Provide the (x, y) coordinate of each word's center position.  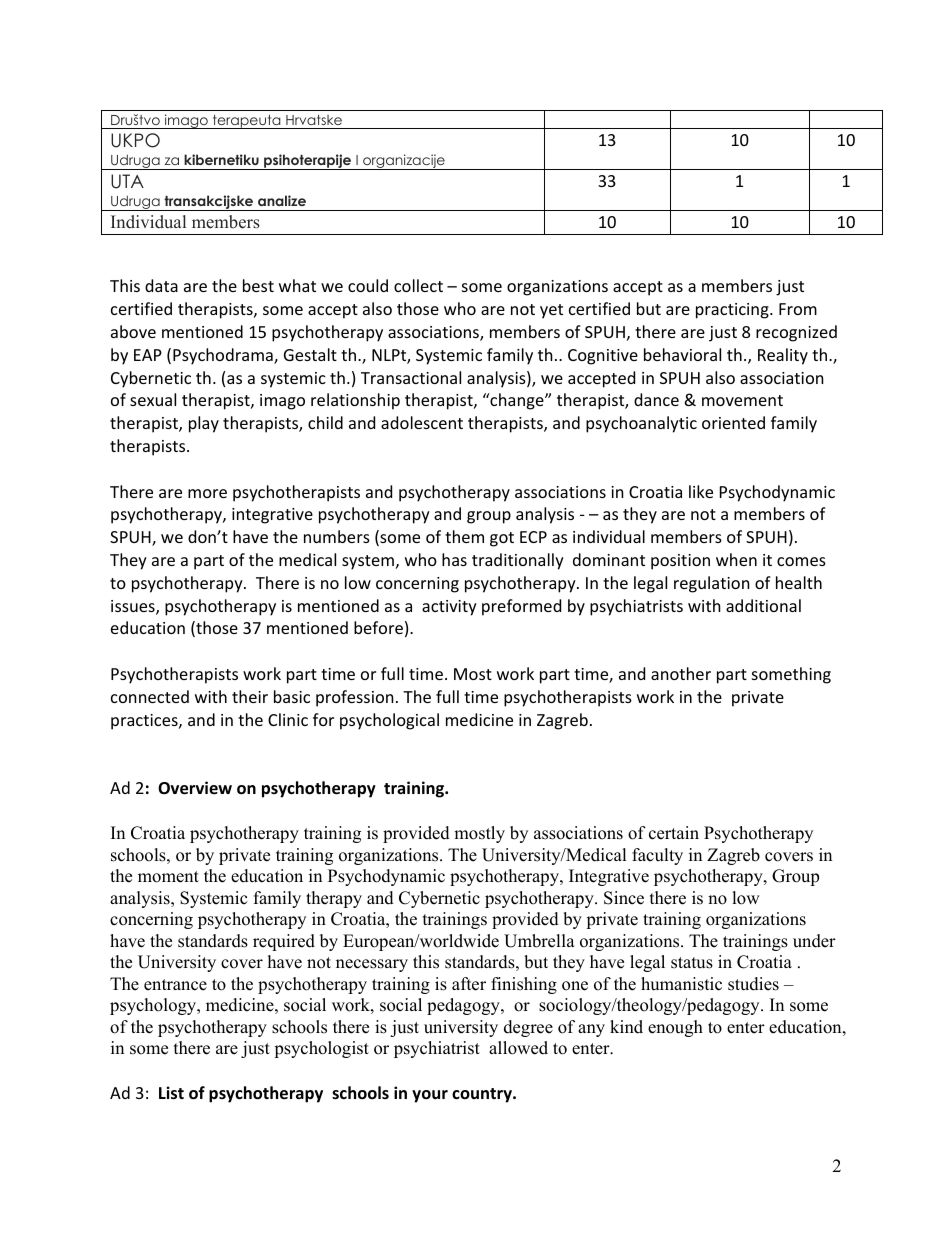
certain (674, 833)
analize (282, 200)
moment (168, 877)
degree (528, 1028)
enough (675, 1028)
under (814, 941)
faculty (657, 856)
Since (624, 898)
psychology (154, 1006)
